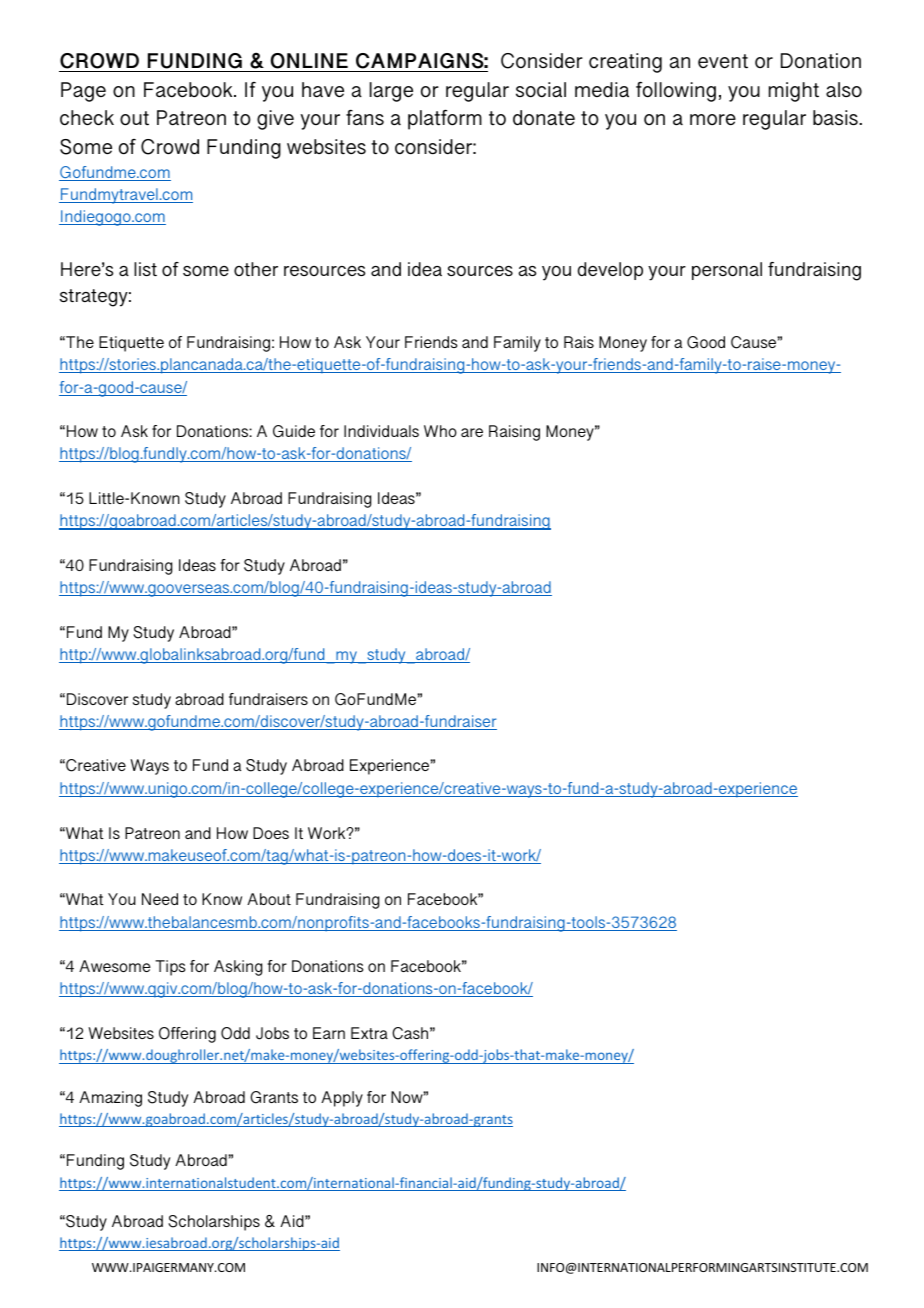  Describe the element at coordinates (794, 92) in the document. I see `might` at that location.
